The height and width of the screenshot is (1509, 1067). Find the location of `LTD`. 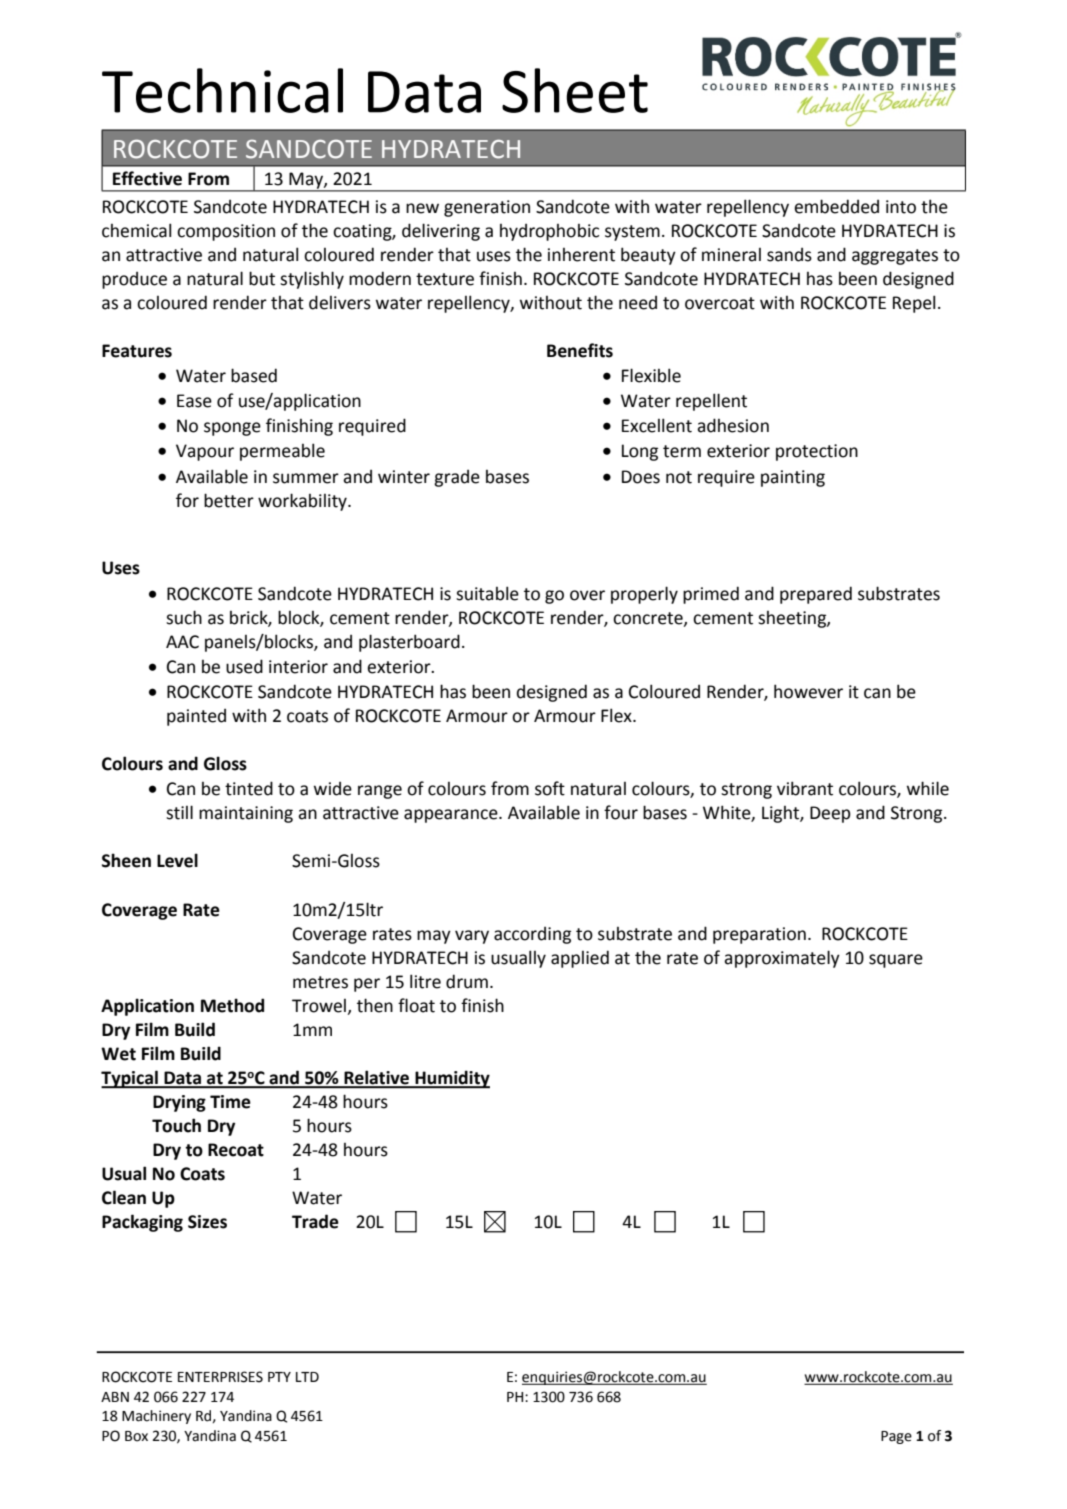

LTD is located at coordinates (307, 1377).
